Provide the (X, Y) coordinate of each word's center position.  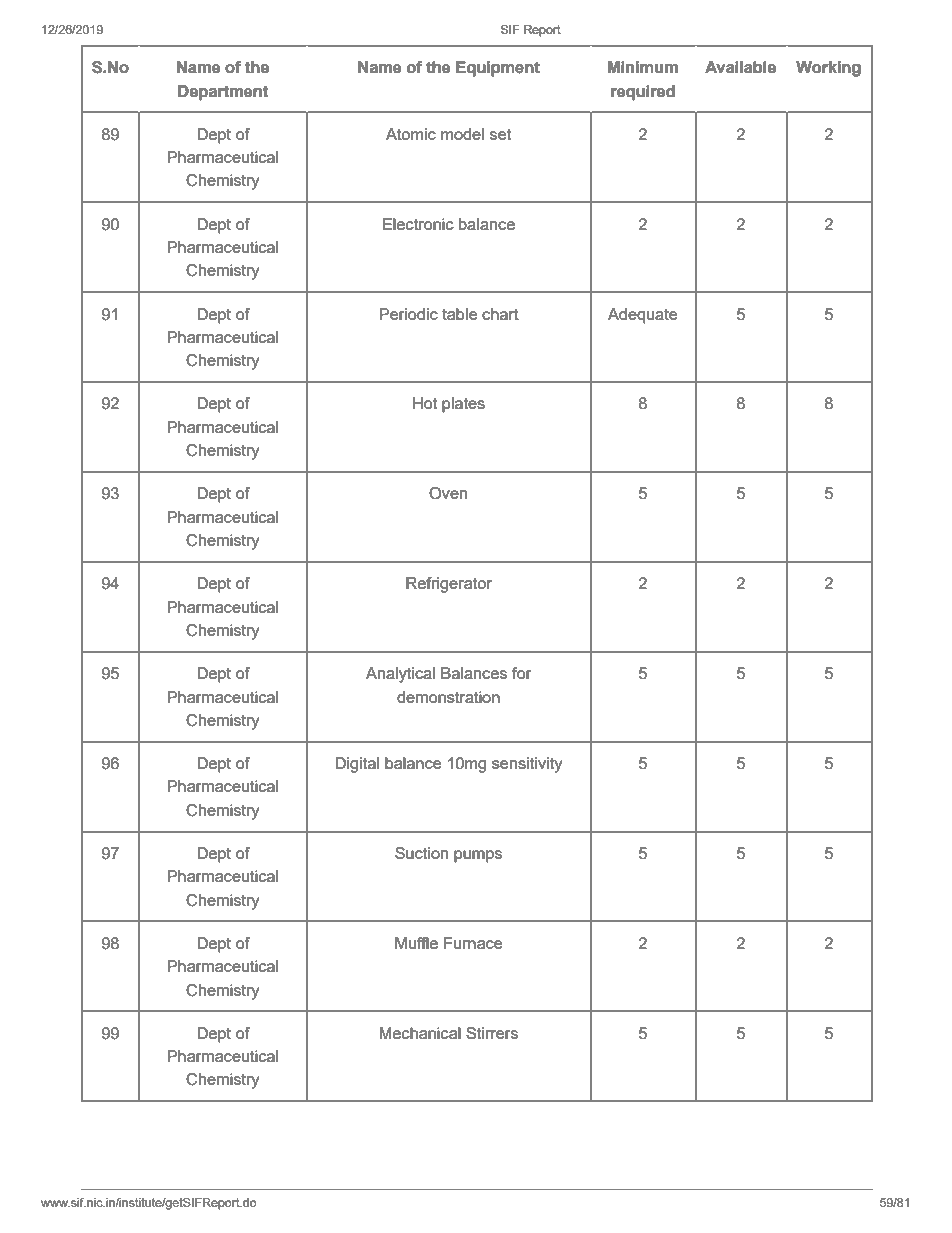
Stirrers (492, 1033)
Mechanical (420, 1033)
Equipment (498, 69)
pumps (478, 856)
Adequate (642, 316)
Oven (448, 493)
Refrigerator (449, 585)
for (521, 673)
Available (740, 67)
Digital (357, 765)
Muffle (416, 943)
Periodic (408, 314)
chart (500, 314)
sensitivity (527, 765)
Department (223, 93)
